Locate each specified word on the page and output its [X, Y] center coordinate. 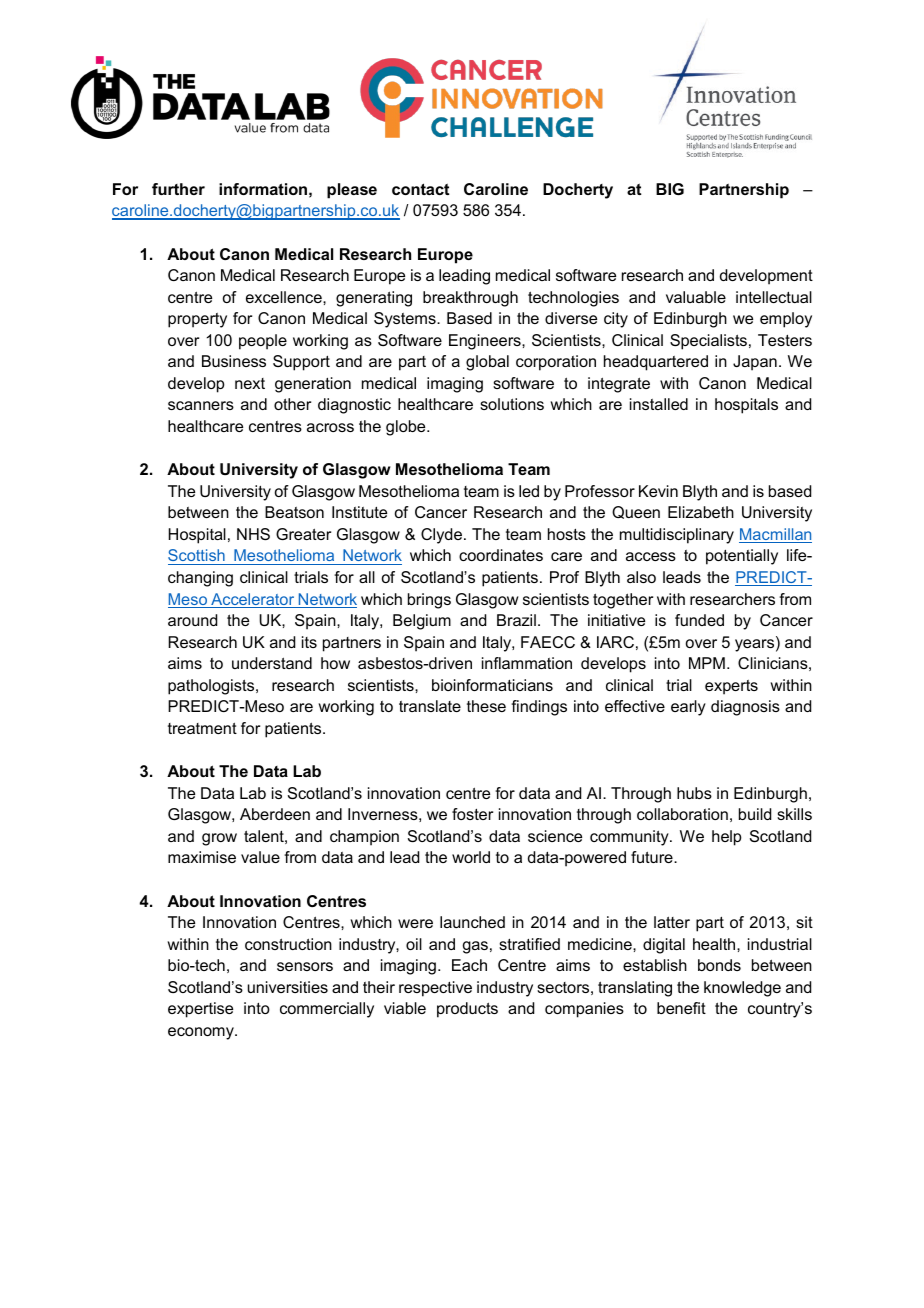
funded [699, 620]
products [467, 1010]
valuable [696, 297]
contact [421, 189]
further [178, 189]
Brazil [516, 620]
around [192, 620]
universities [288, 987]
